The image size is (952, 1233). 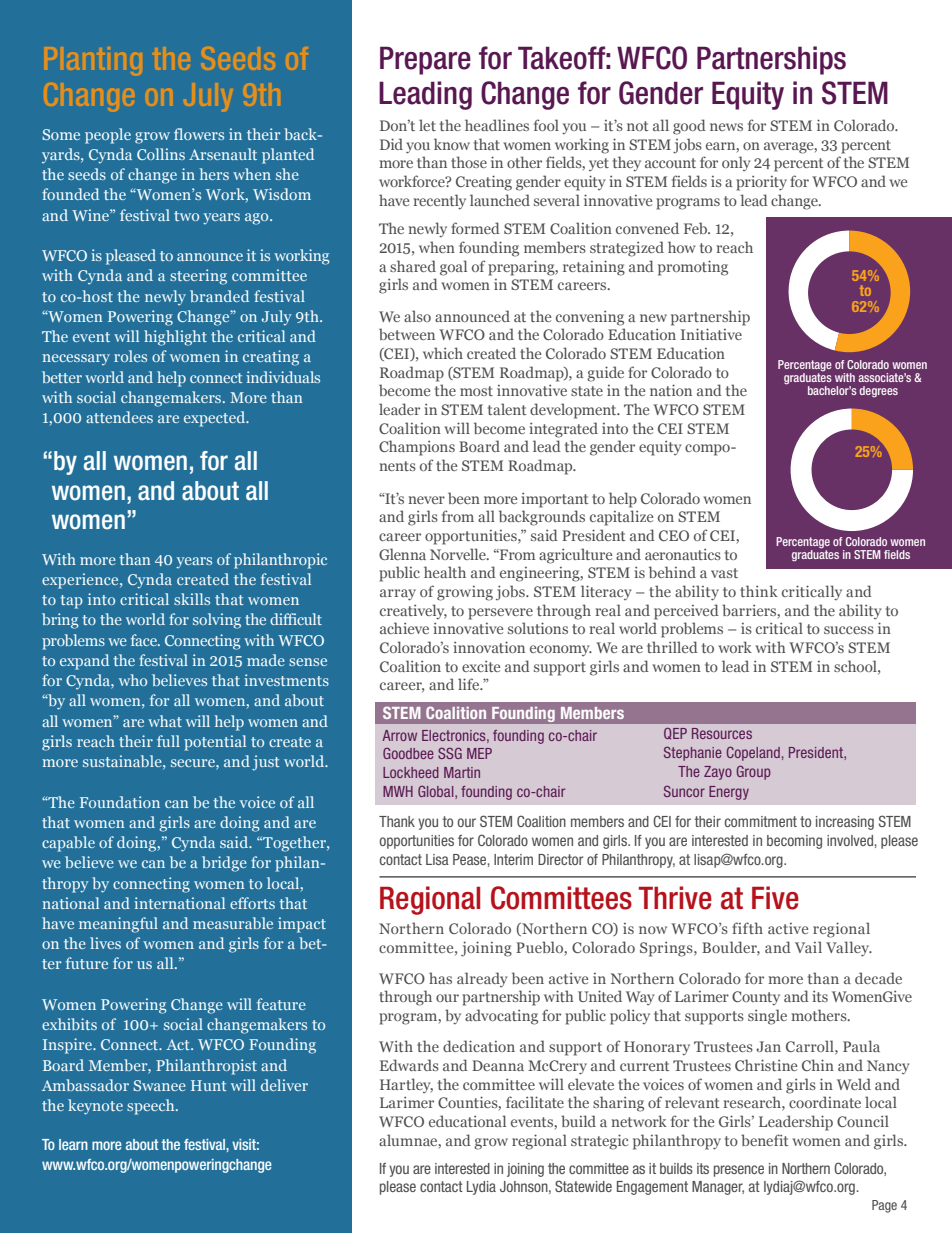 What do you see at coordinates (120, 802) in the screenshot?
I see `Foundation` at bounding box center [120, 802].
